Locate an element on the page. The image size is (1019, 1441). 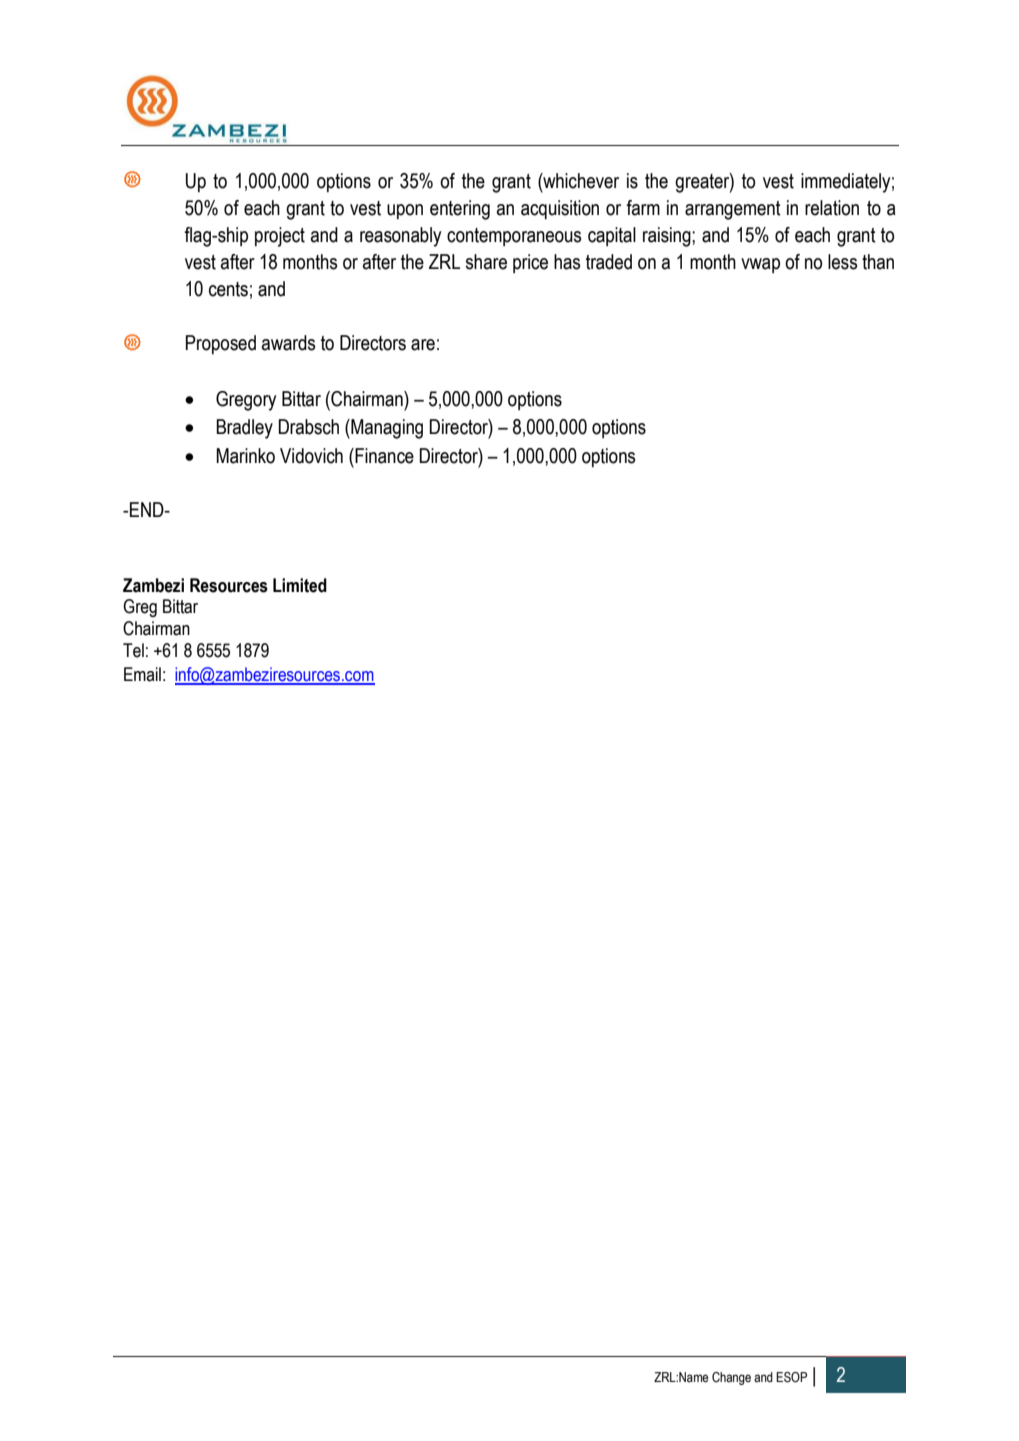
Change is located at coordinates (731, 1378).
